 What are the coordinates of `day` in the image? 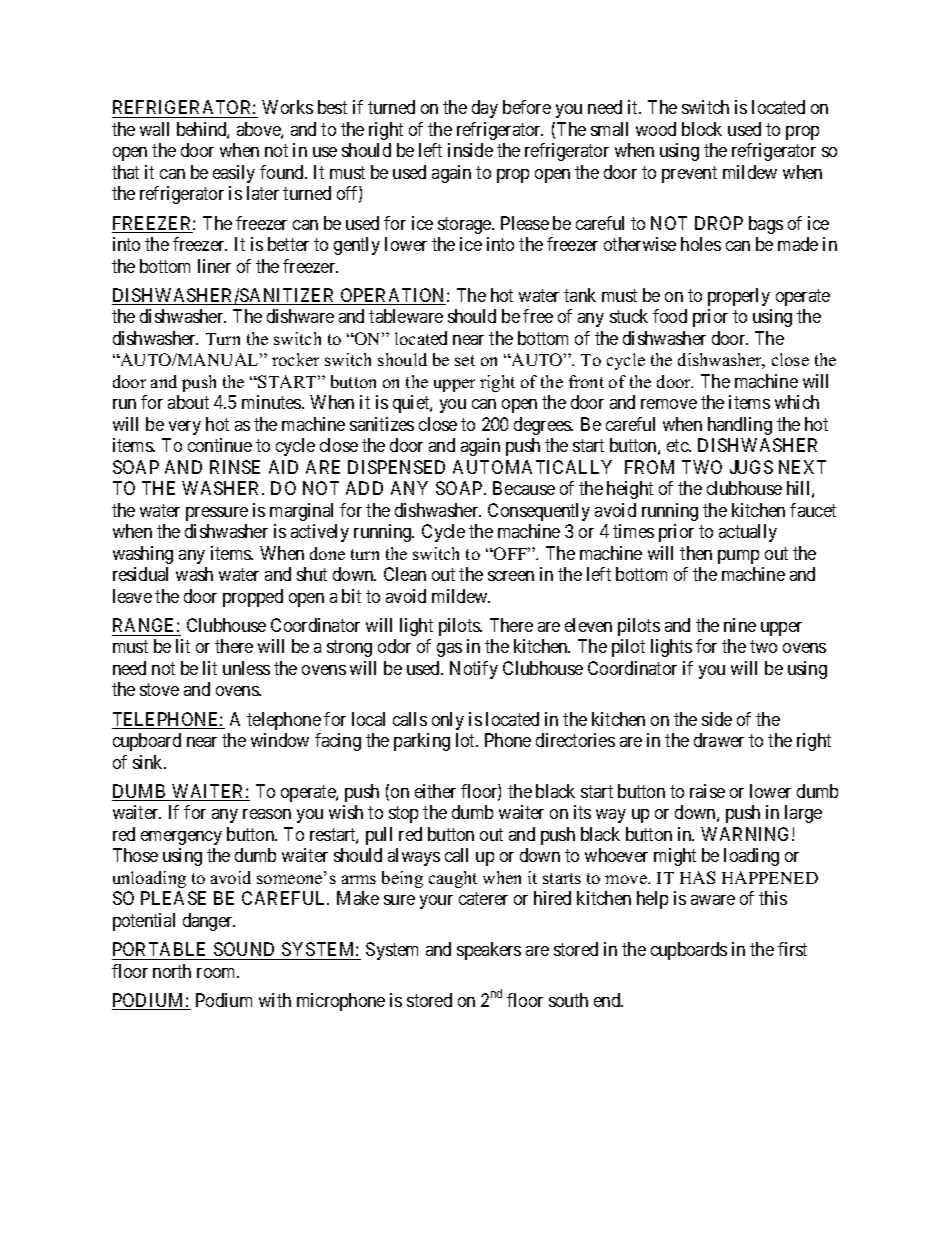 It's located at (485, 109).
